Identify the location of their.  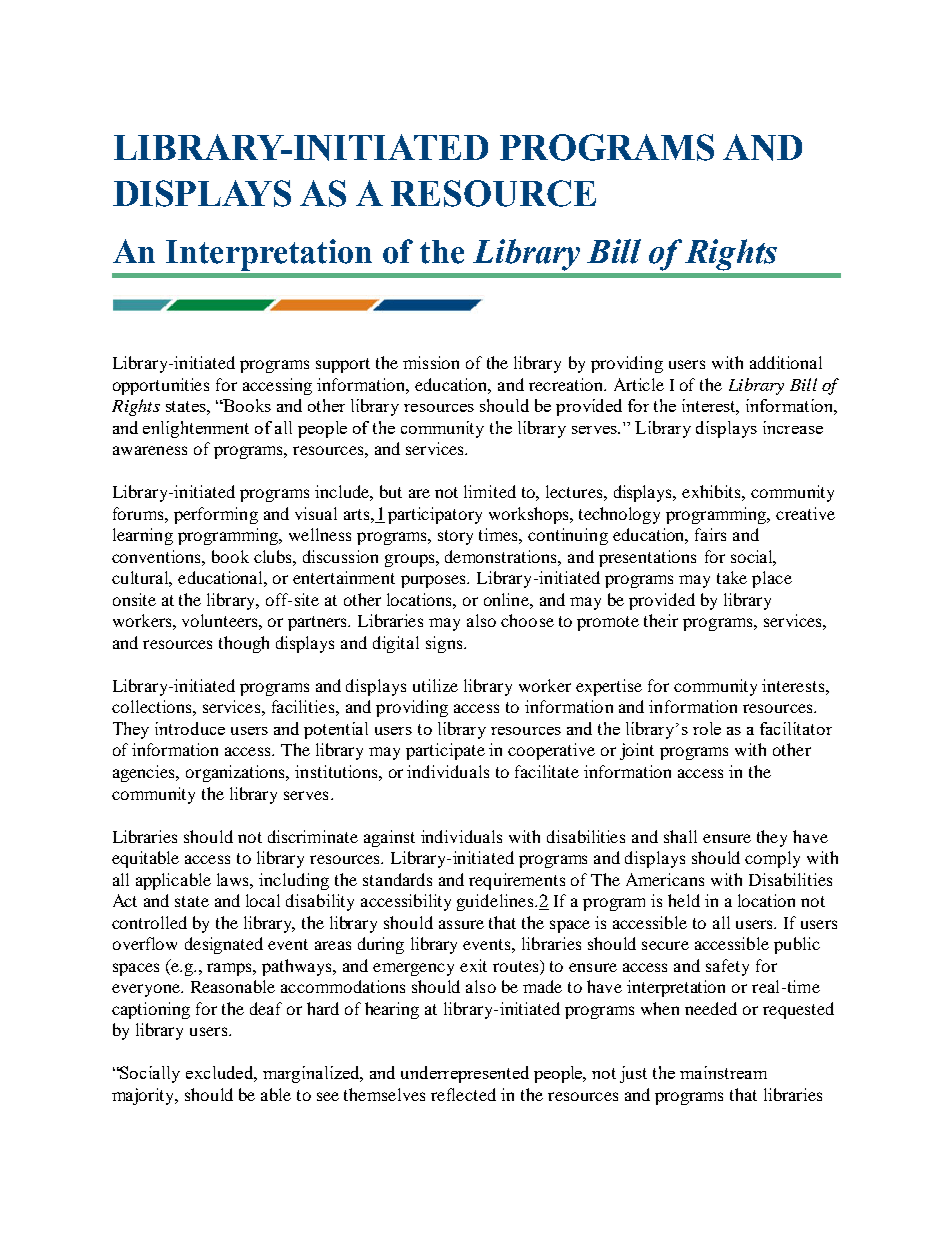
(661, 620).
